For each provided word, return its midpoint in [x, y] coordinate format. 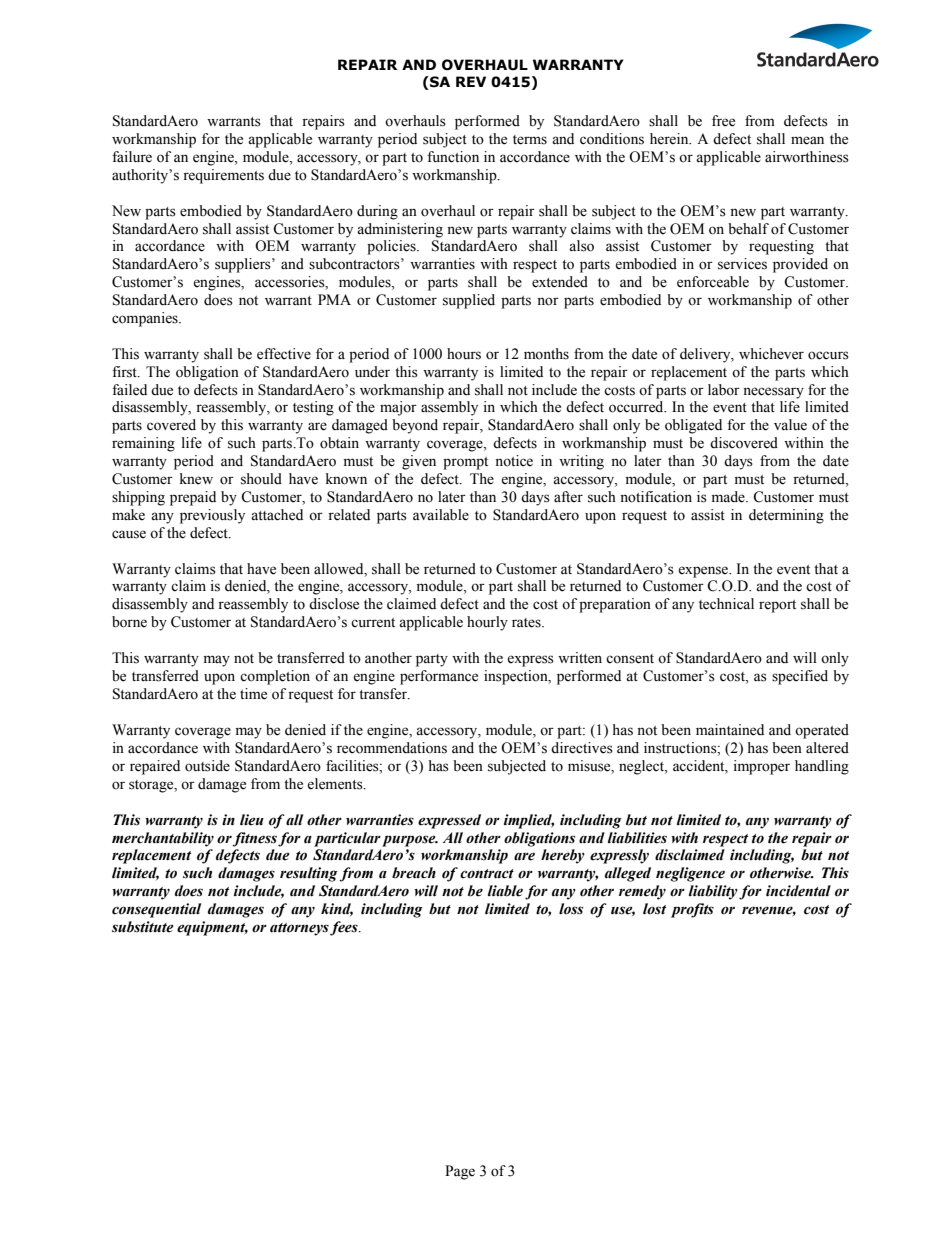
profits [692, 910]
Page [460, 1172]
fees [345, 928]
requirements [223, 176]
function [453, 157]
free [723, 121]
